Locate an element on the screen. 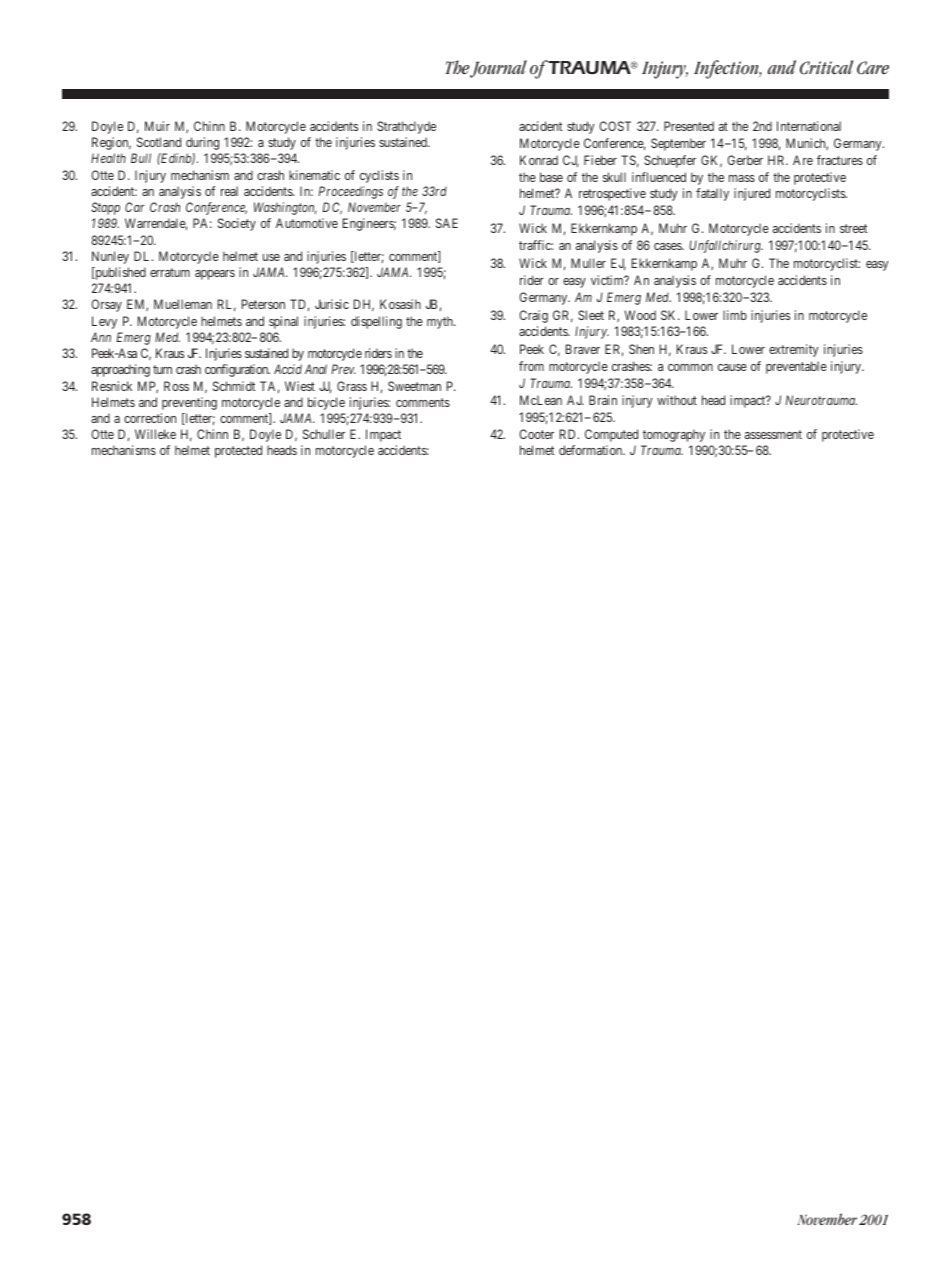 The image size is (952, 1277). Bull is located at coordinates (141, 158).
